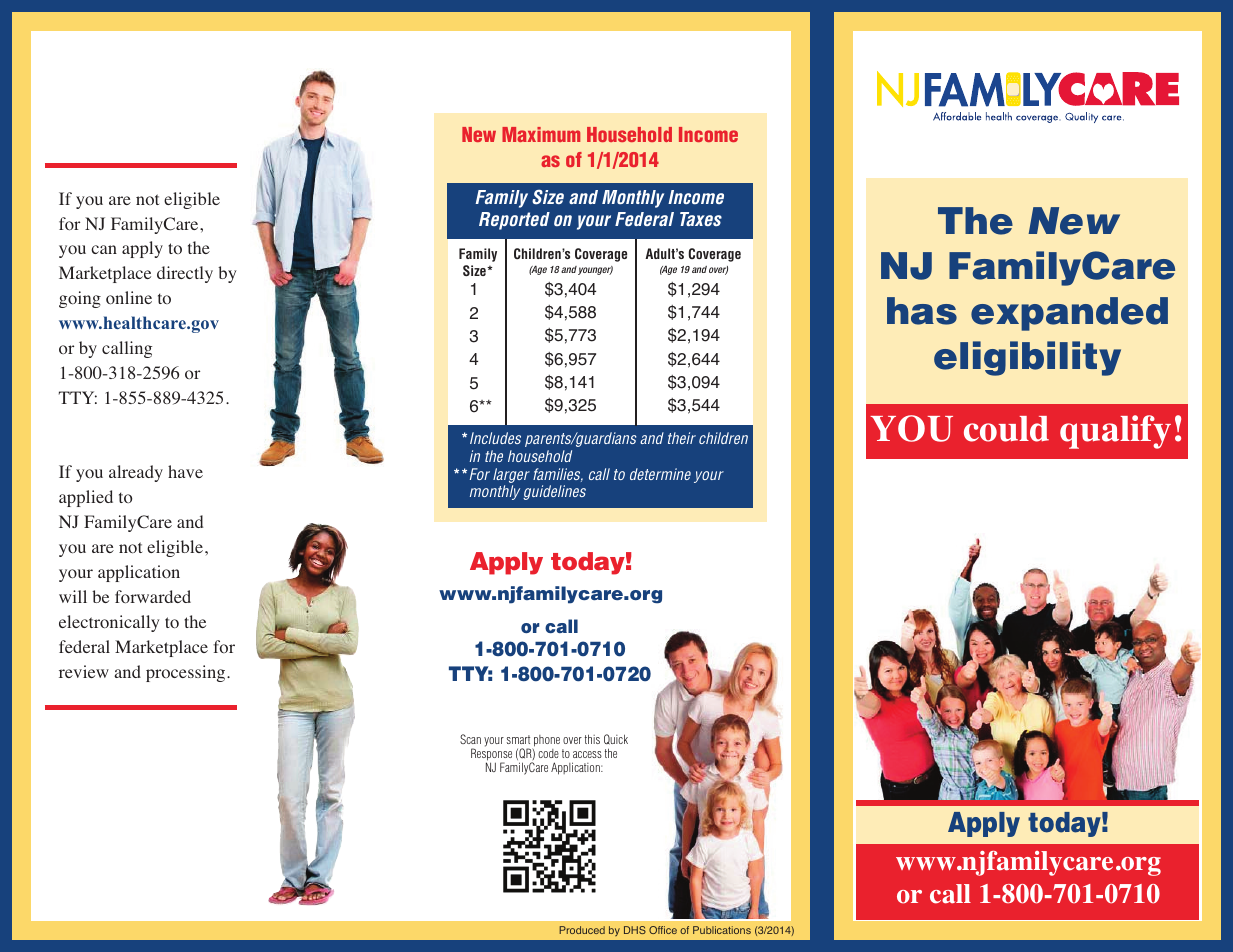 This screenshot has height=952, width=1233. What do you see at coordinates (1006, 429) in the screenshot?
I see `could` at bounding box center [1006, 429].
